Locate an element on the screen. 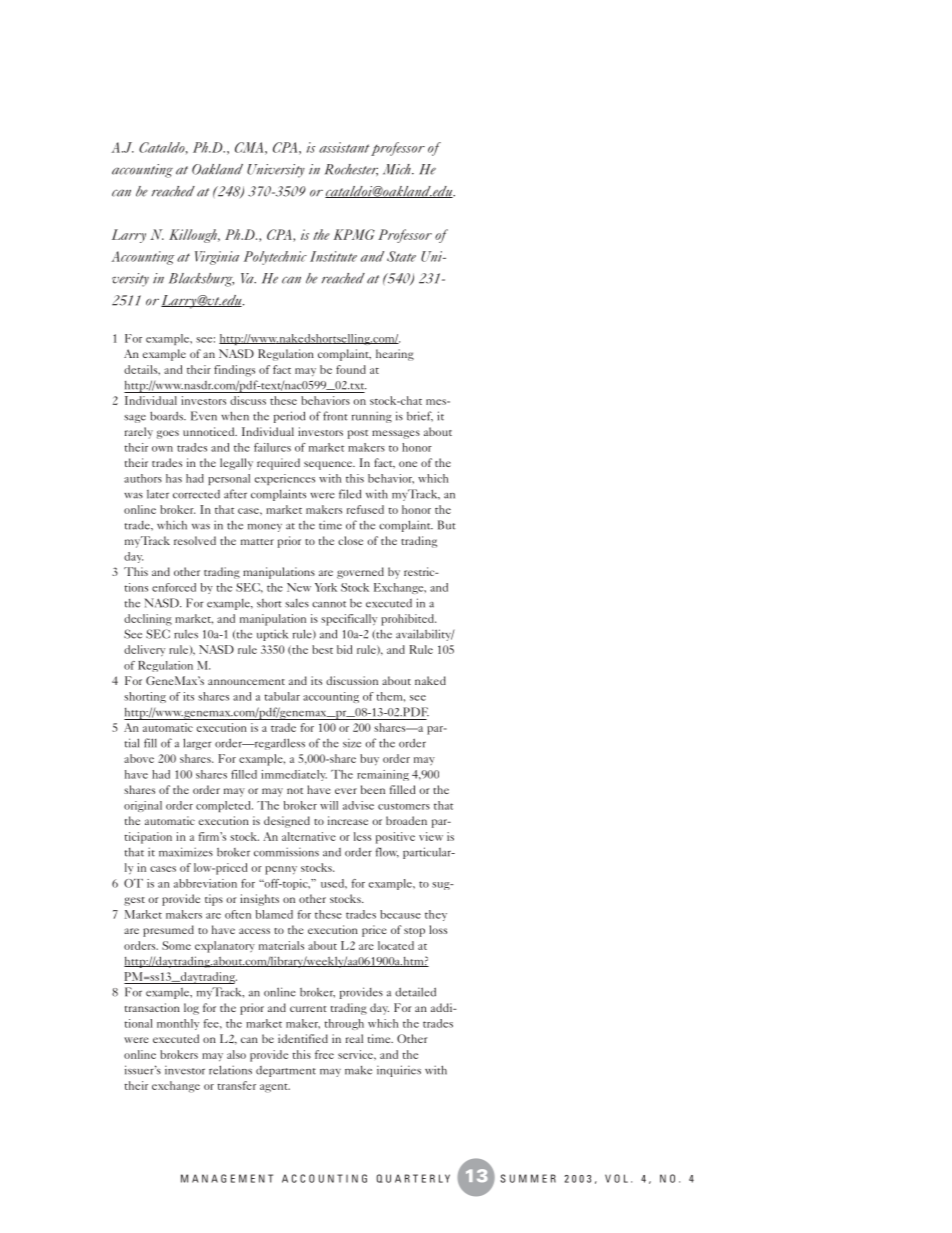 The height and width of the screenshot is (1233, 952). prohibited is located at coordinates (408, 620).
